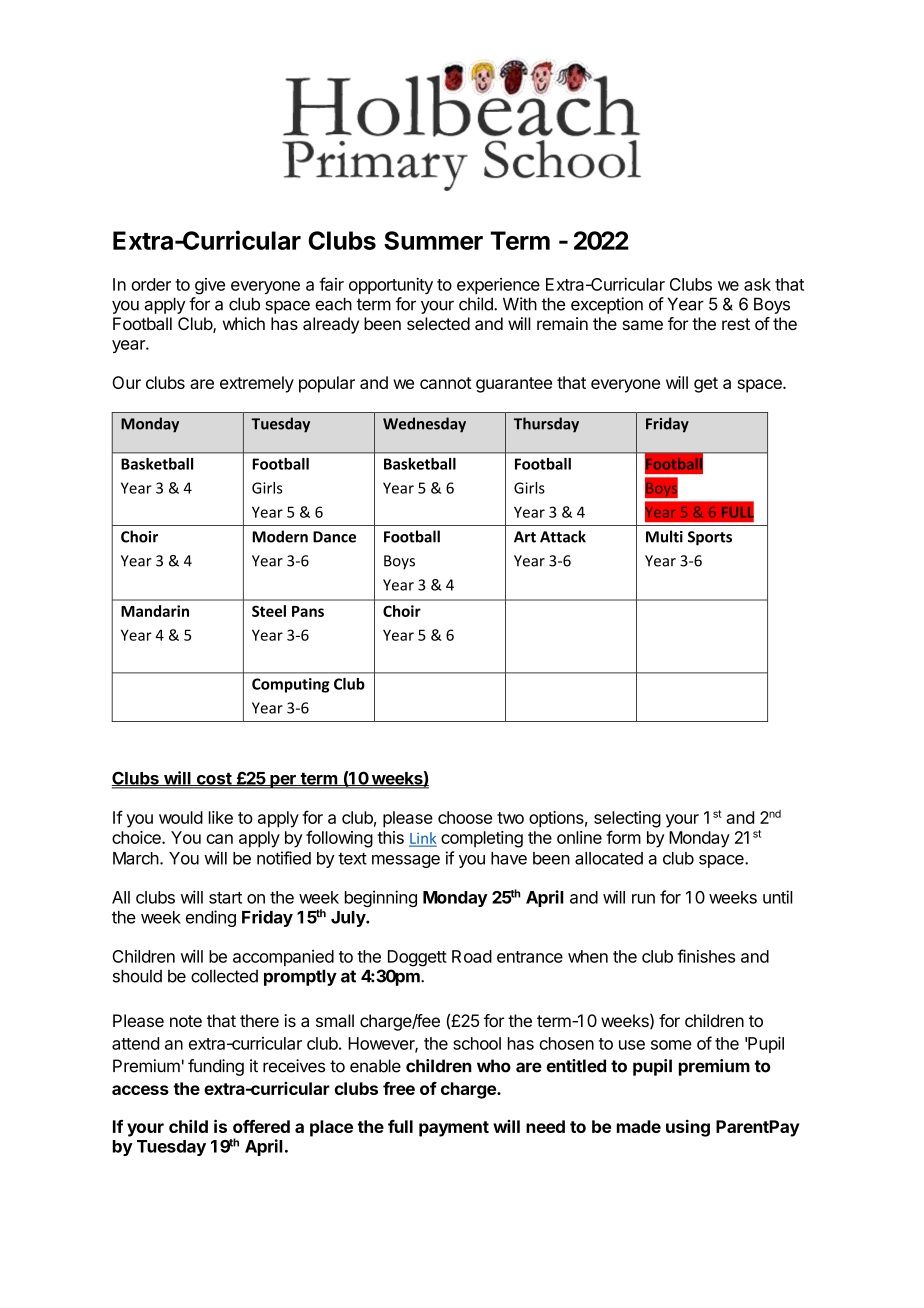 This document has height=1308, width=924. Describe the element at coordinates (433, 240) in the document. I see `Summer` at that location.
